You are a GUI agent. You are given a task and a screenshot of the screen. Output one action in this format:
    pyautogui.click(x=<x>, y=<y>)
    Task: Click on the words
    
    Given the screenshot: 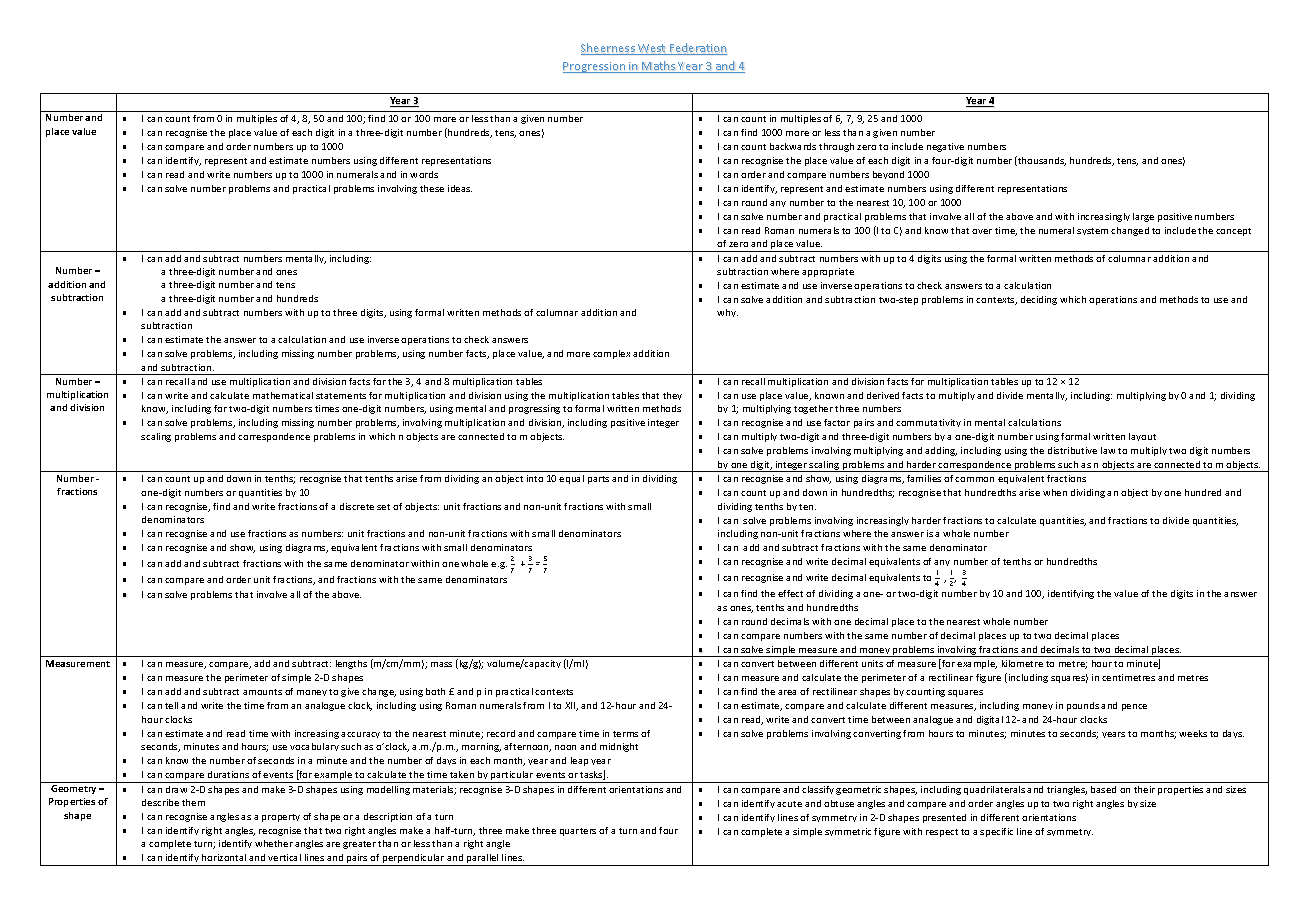 What is the action you would take?
    pyautogui.click(x=424, y=174)
